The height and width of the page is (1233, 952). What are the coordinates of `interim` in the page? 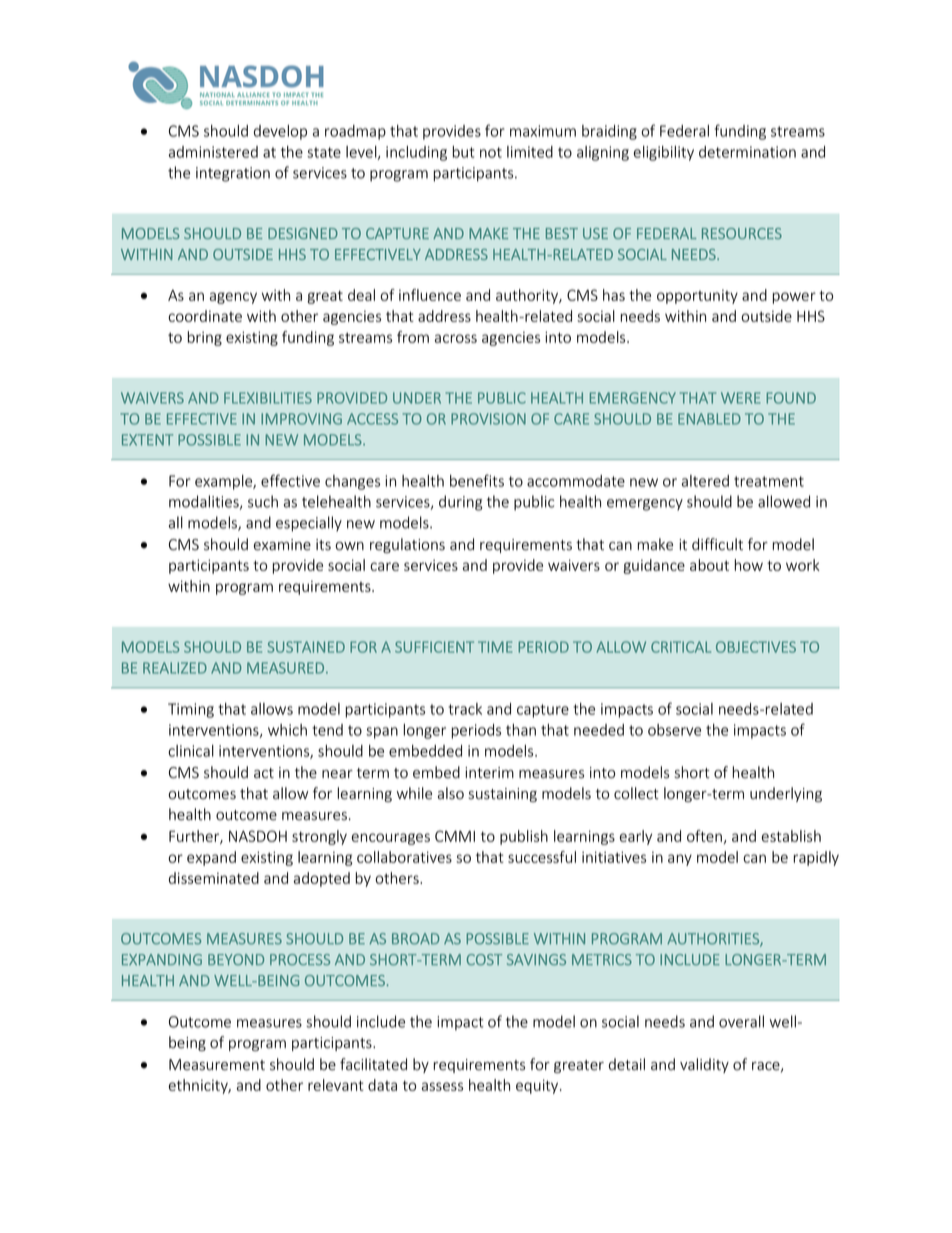 It's located at (489, 773).
